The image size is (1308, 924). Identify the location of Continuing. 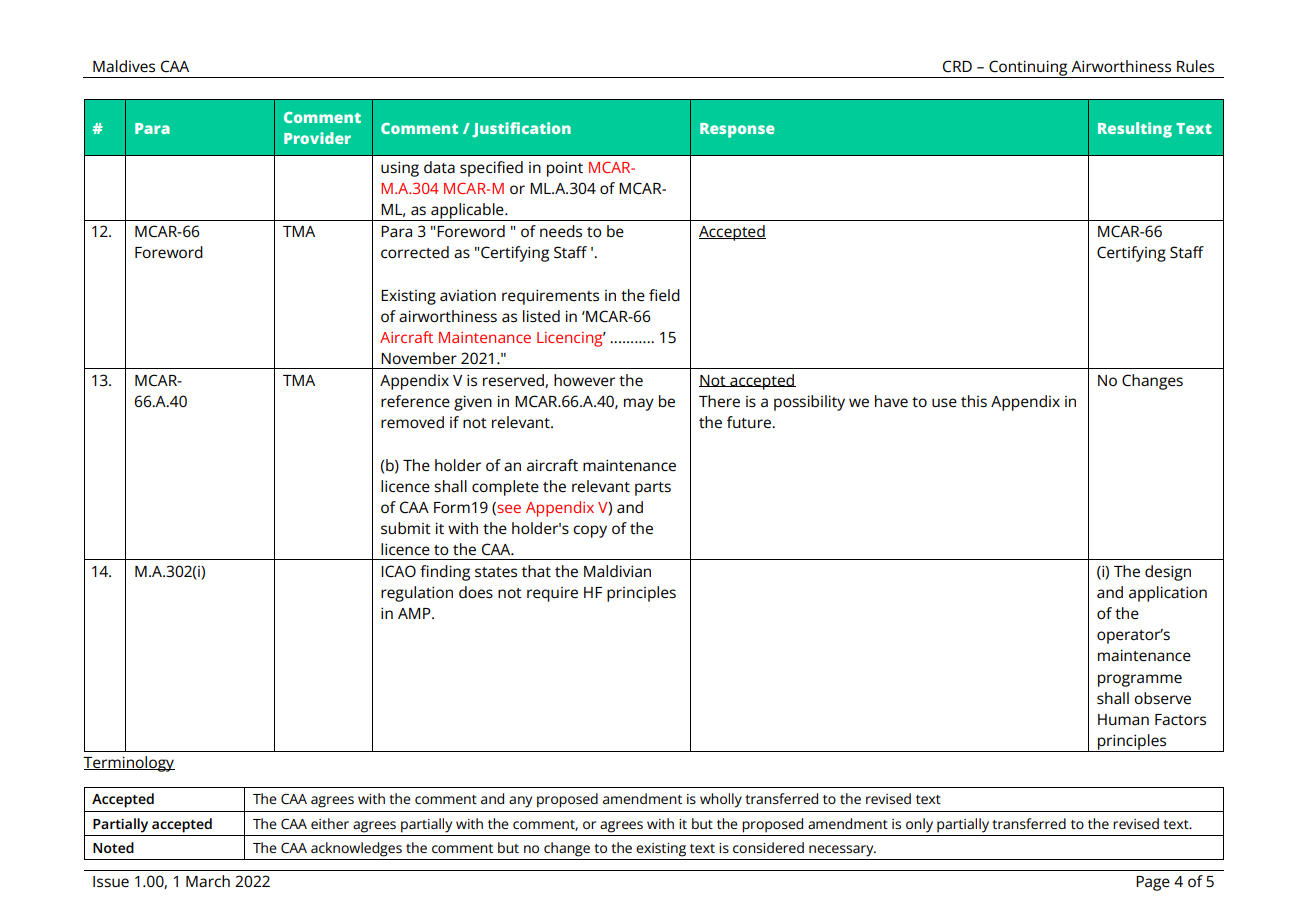
(1028, 69).
